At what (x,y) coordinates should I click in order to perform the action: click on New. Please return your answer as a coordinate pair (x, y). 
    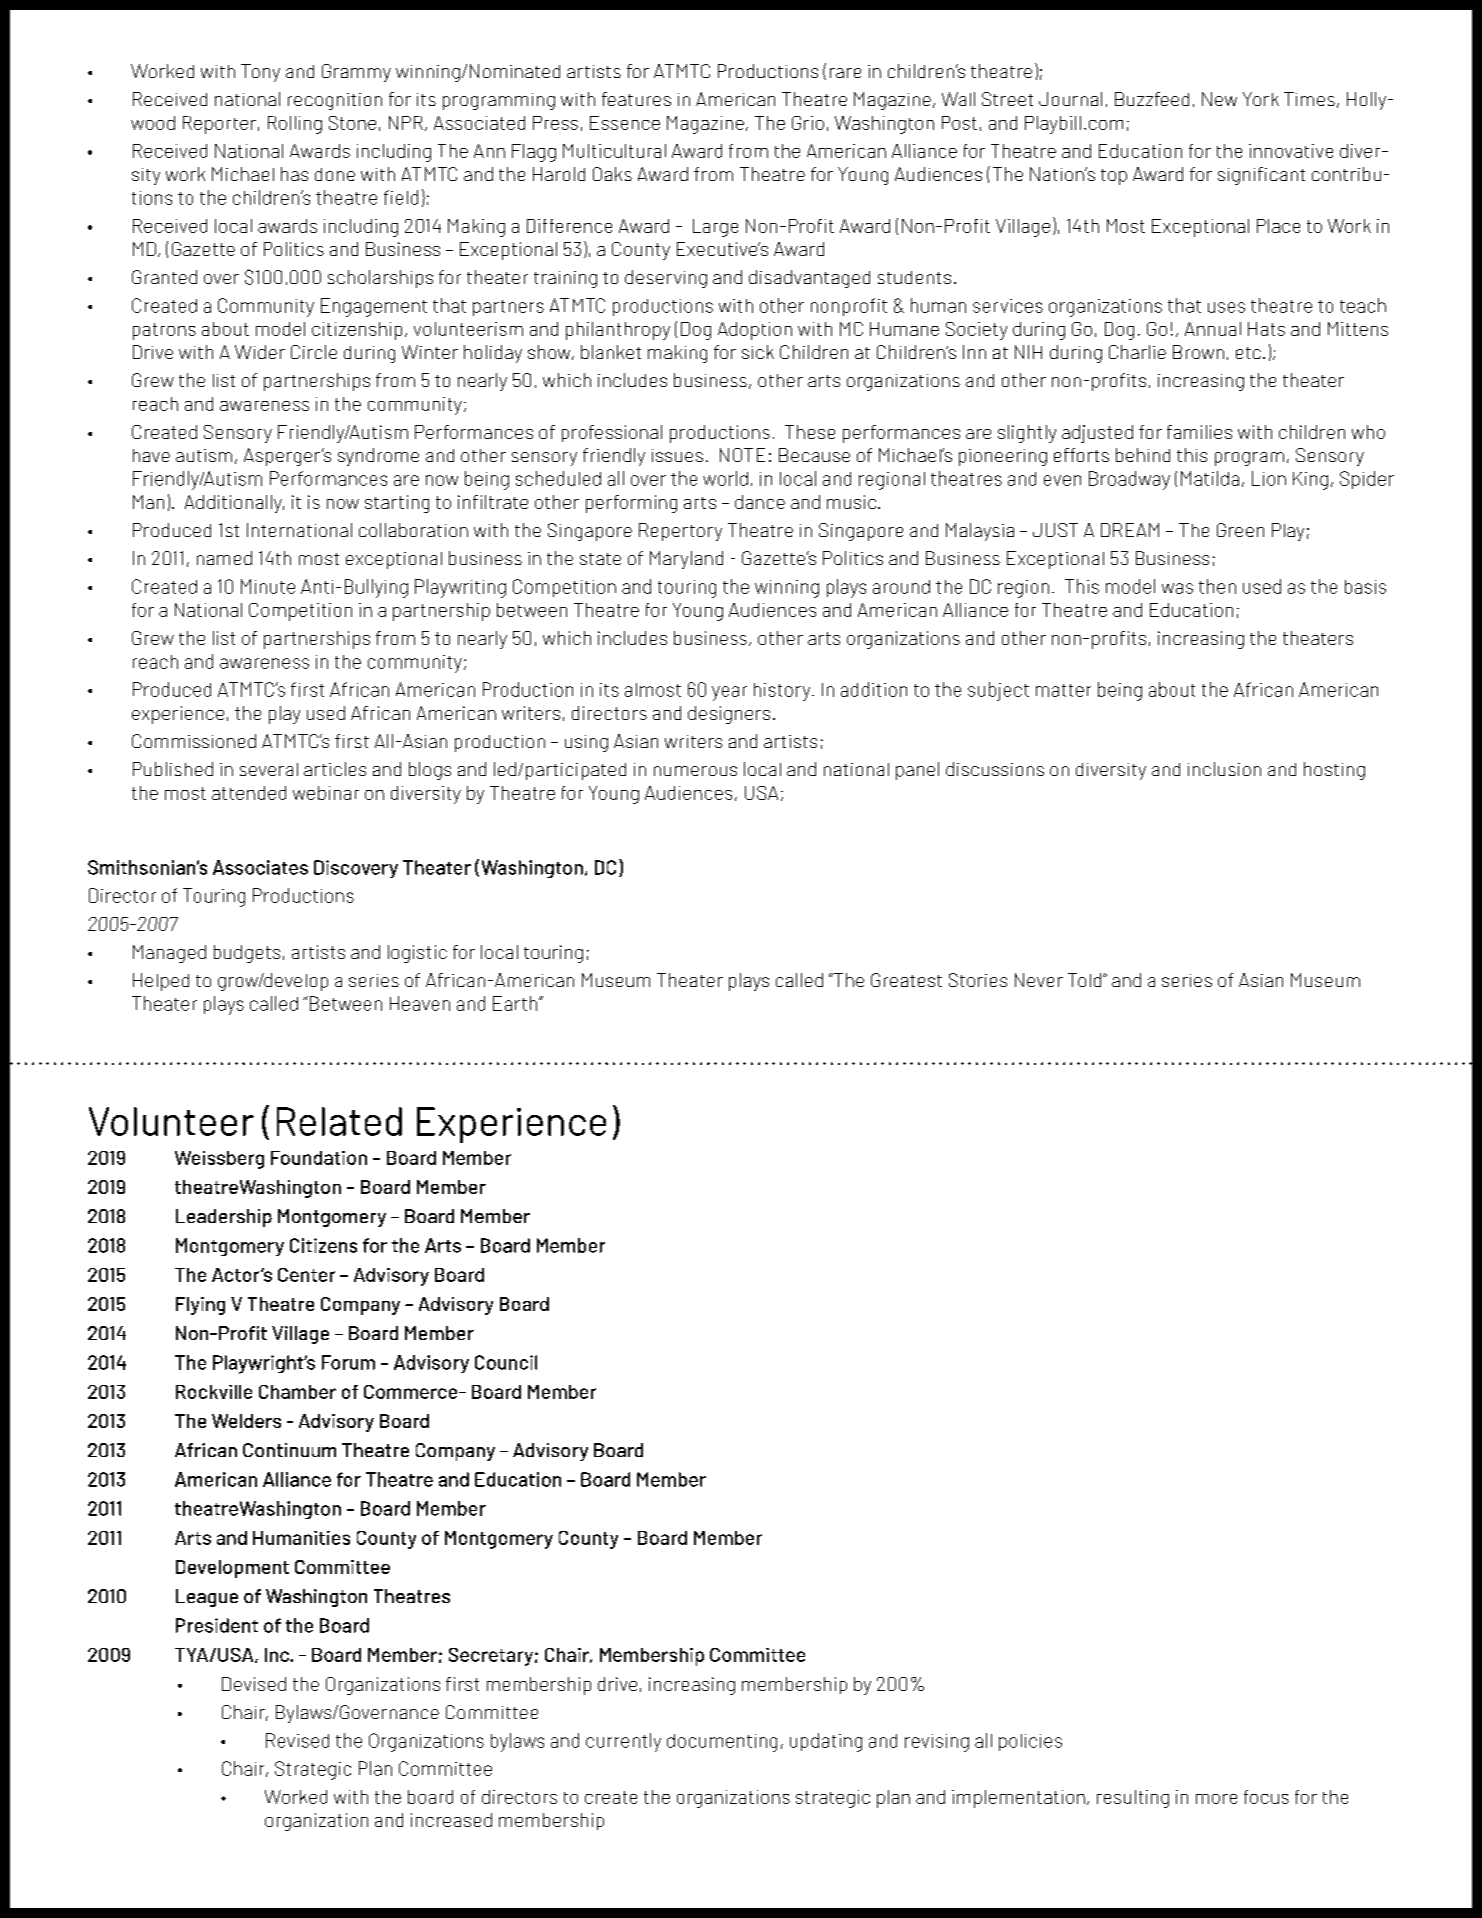
    Looking at the image, I should click on (1219, 99).
